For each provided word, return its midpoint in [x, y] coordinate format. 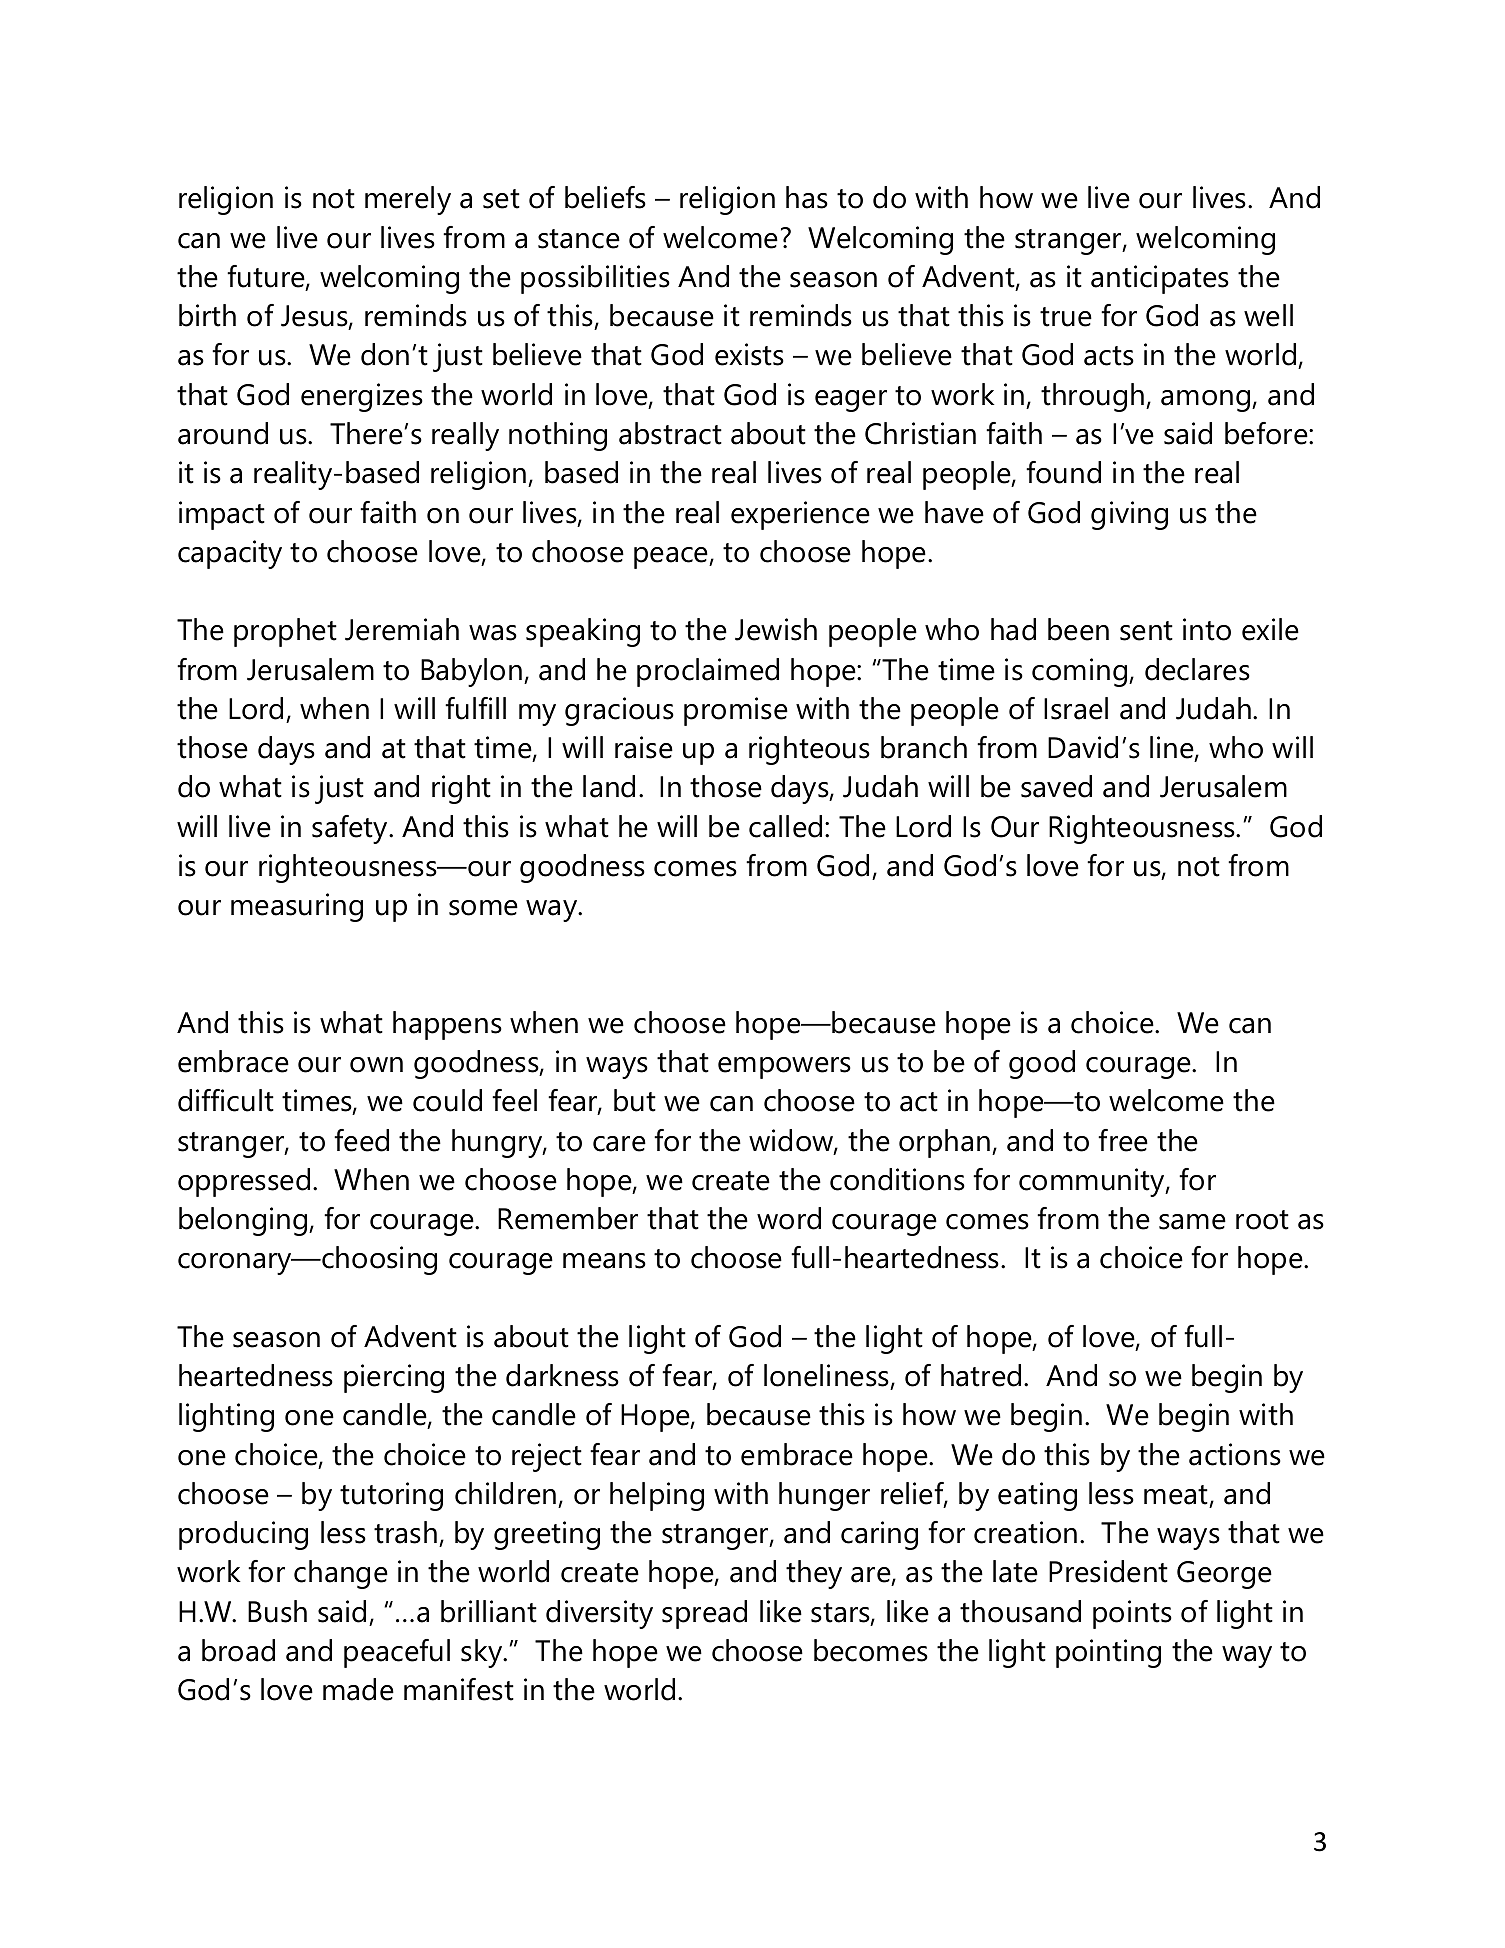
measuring [297, 907]
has [807, 197]
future [267, 277]
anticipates [1160, 279]
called [785, 826]
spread [704, 1614]
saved [1056, 786]
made [358, 1689]
